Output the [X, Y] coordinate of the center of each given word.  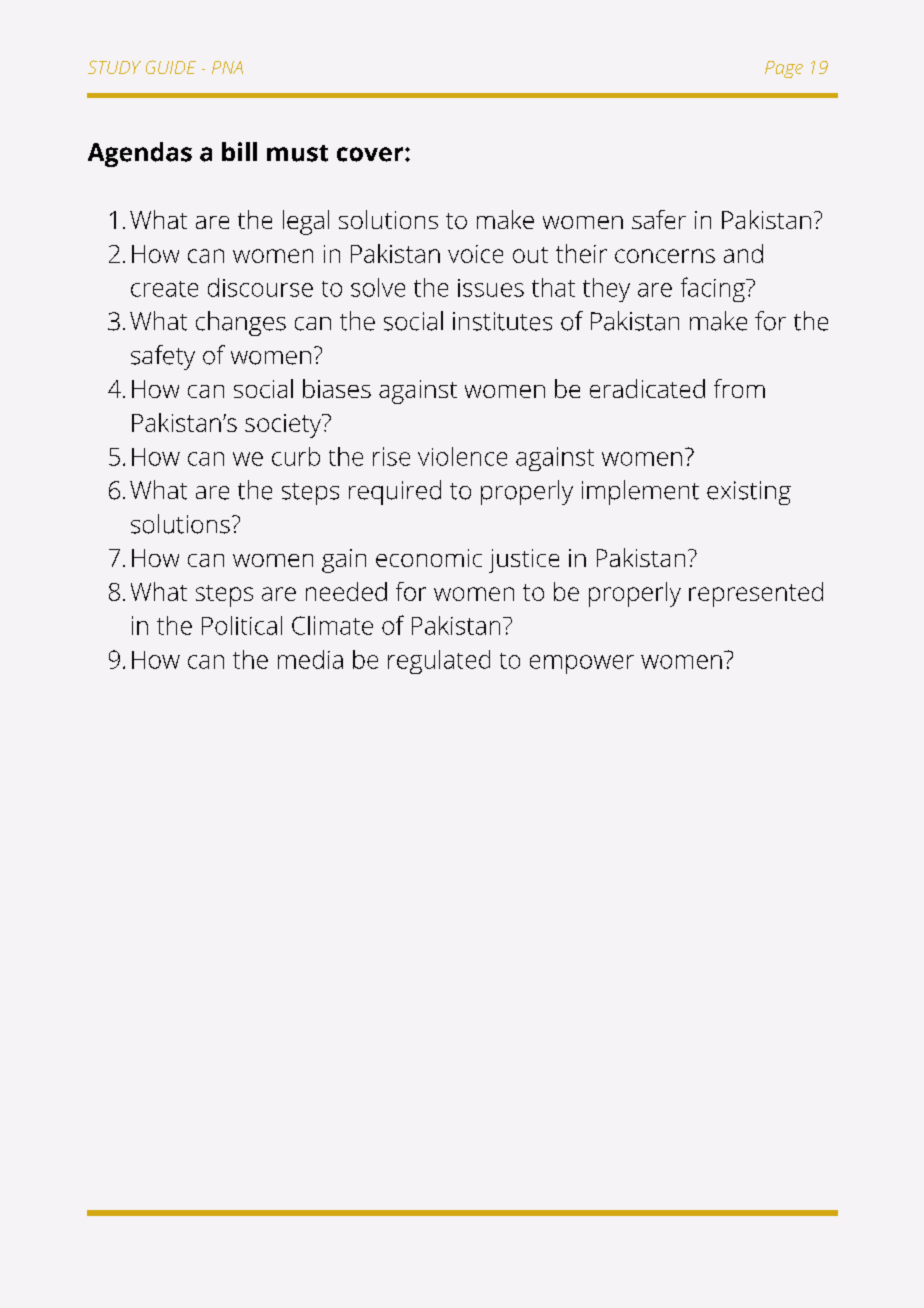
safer [659, 219]
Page [784, 69]
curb [296, 456]
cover [371, 154]
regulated [439, 662]
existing [749, 493]
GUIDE [171, 67]
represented [756, 594]
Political [242, 625]
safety [163, 357]
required [395, 492]
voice [475, 254]
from [739, 388]
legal [306, 222]
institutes [502, 321]
